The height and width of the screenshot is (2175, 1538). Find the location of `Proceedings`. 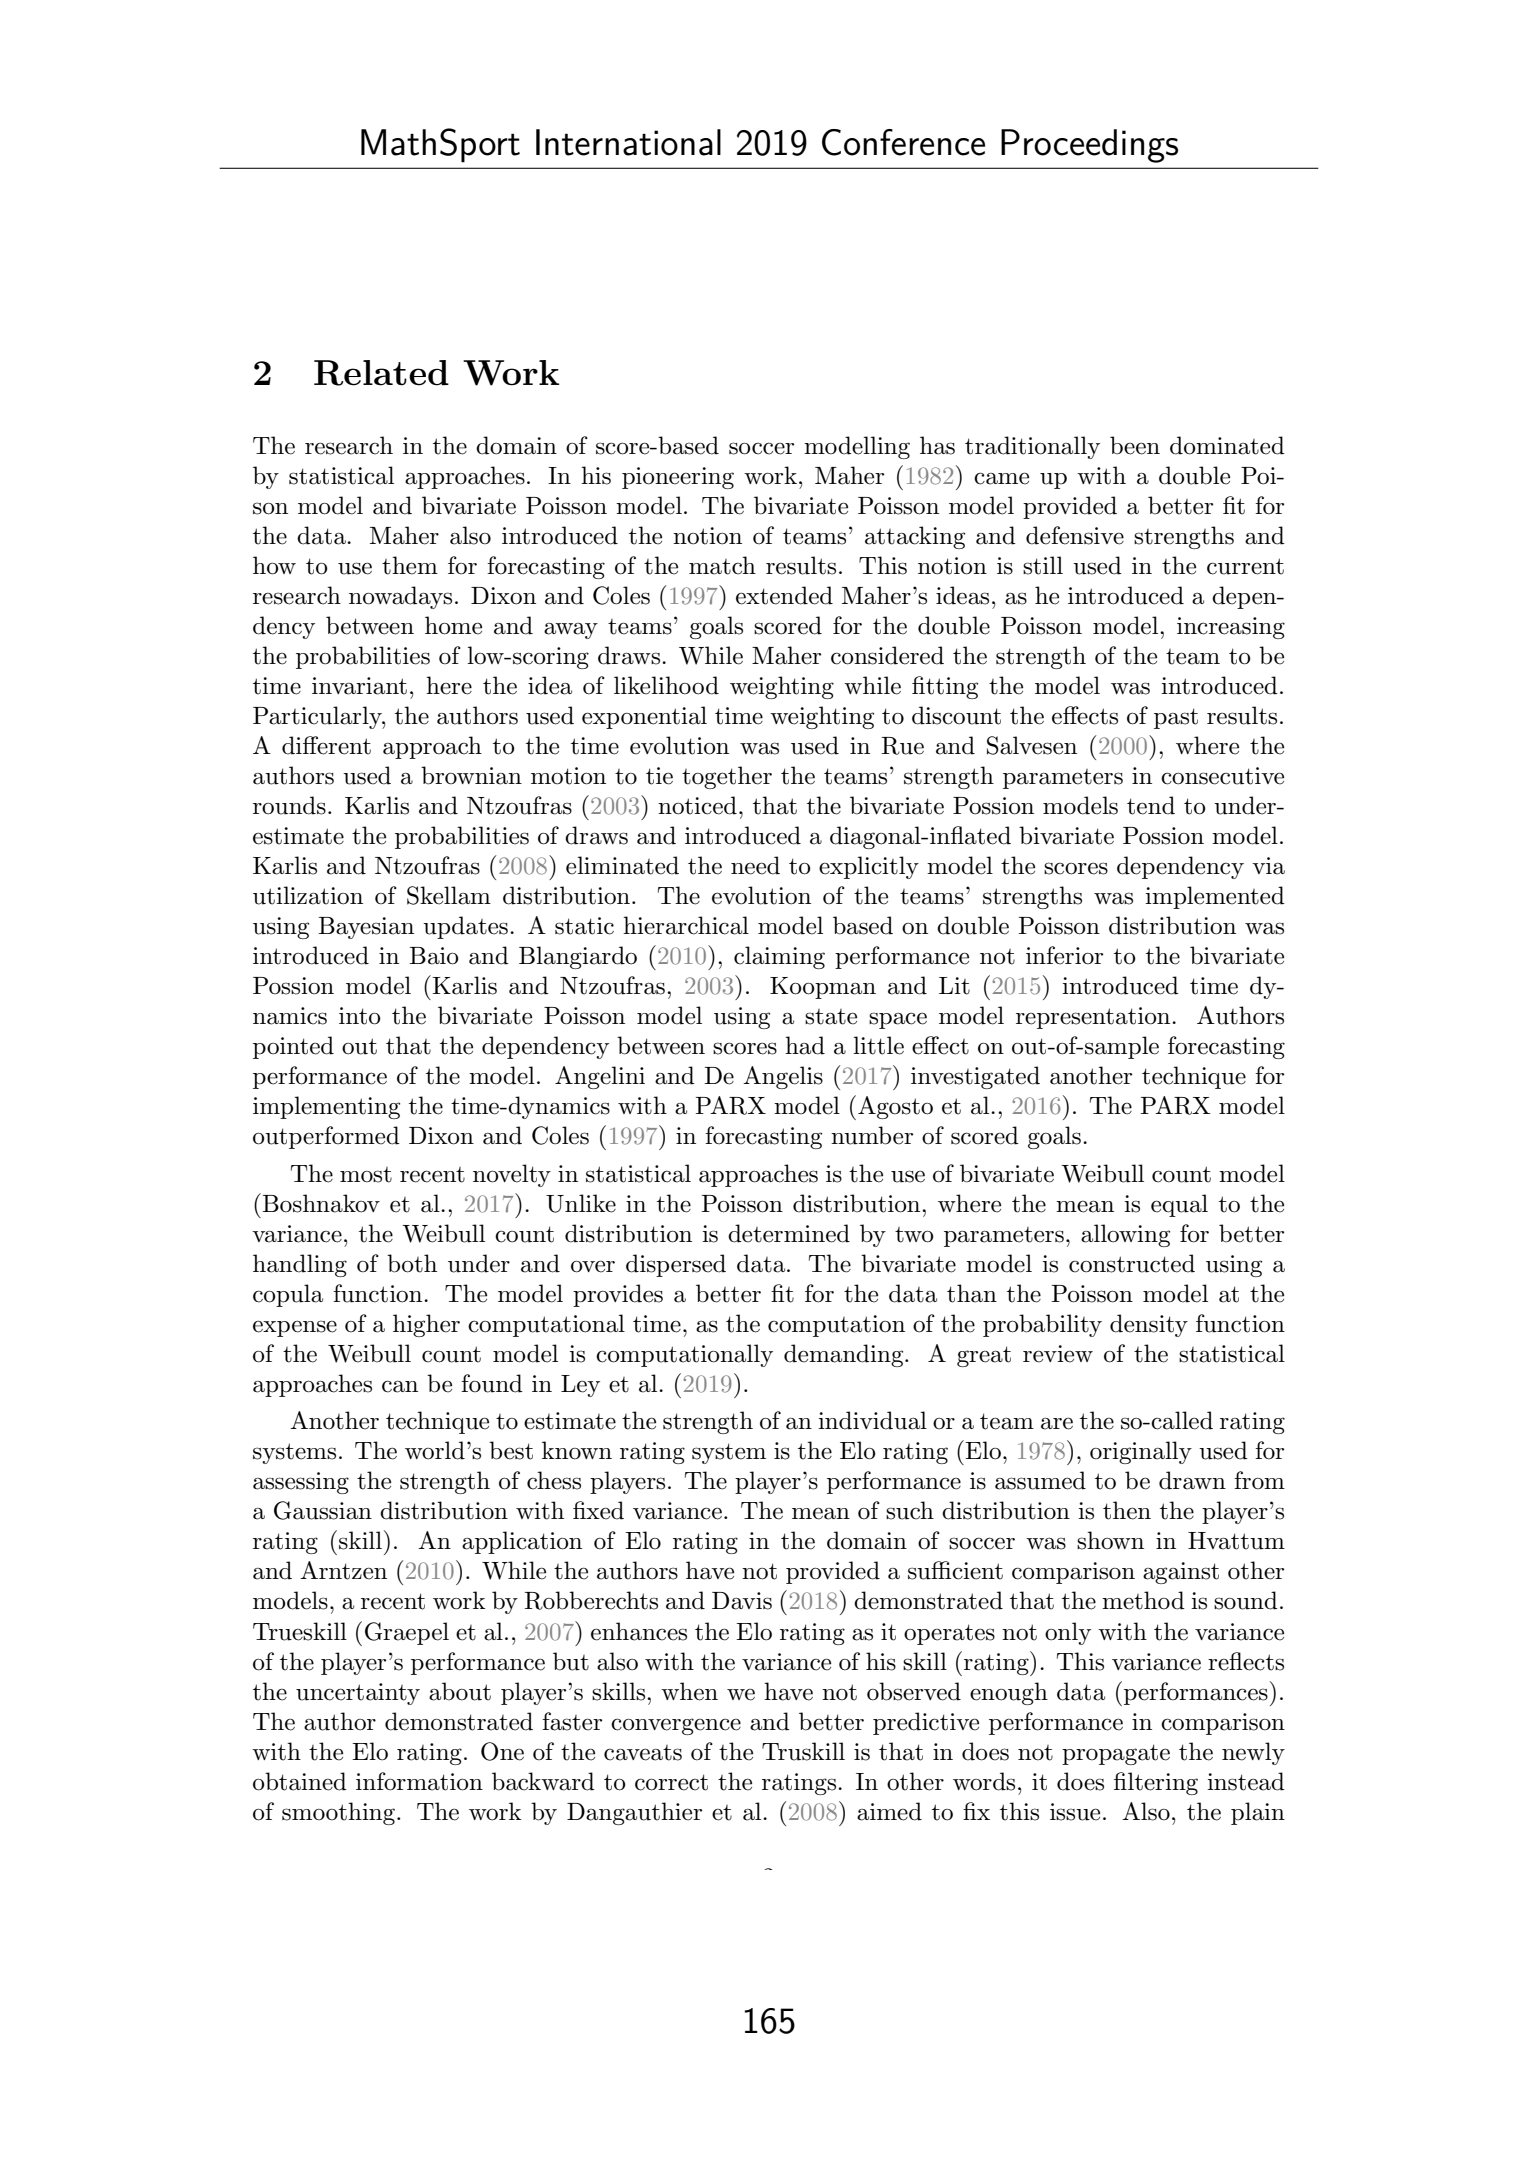

Proceedings is located at coordinates (1089, 146).
